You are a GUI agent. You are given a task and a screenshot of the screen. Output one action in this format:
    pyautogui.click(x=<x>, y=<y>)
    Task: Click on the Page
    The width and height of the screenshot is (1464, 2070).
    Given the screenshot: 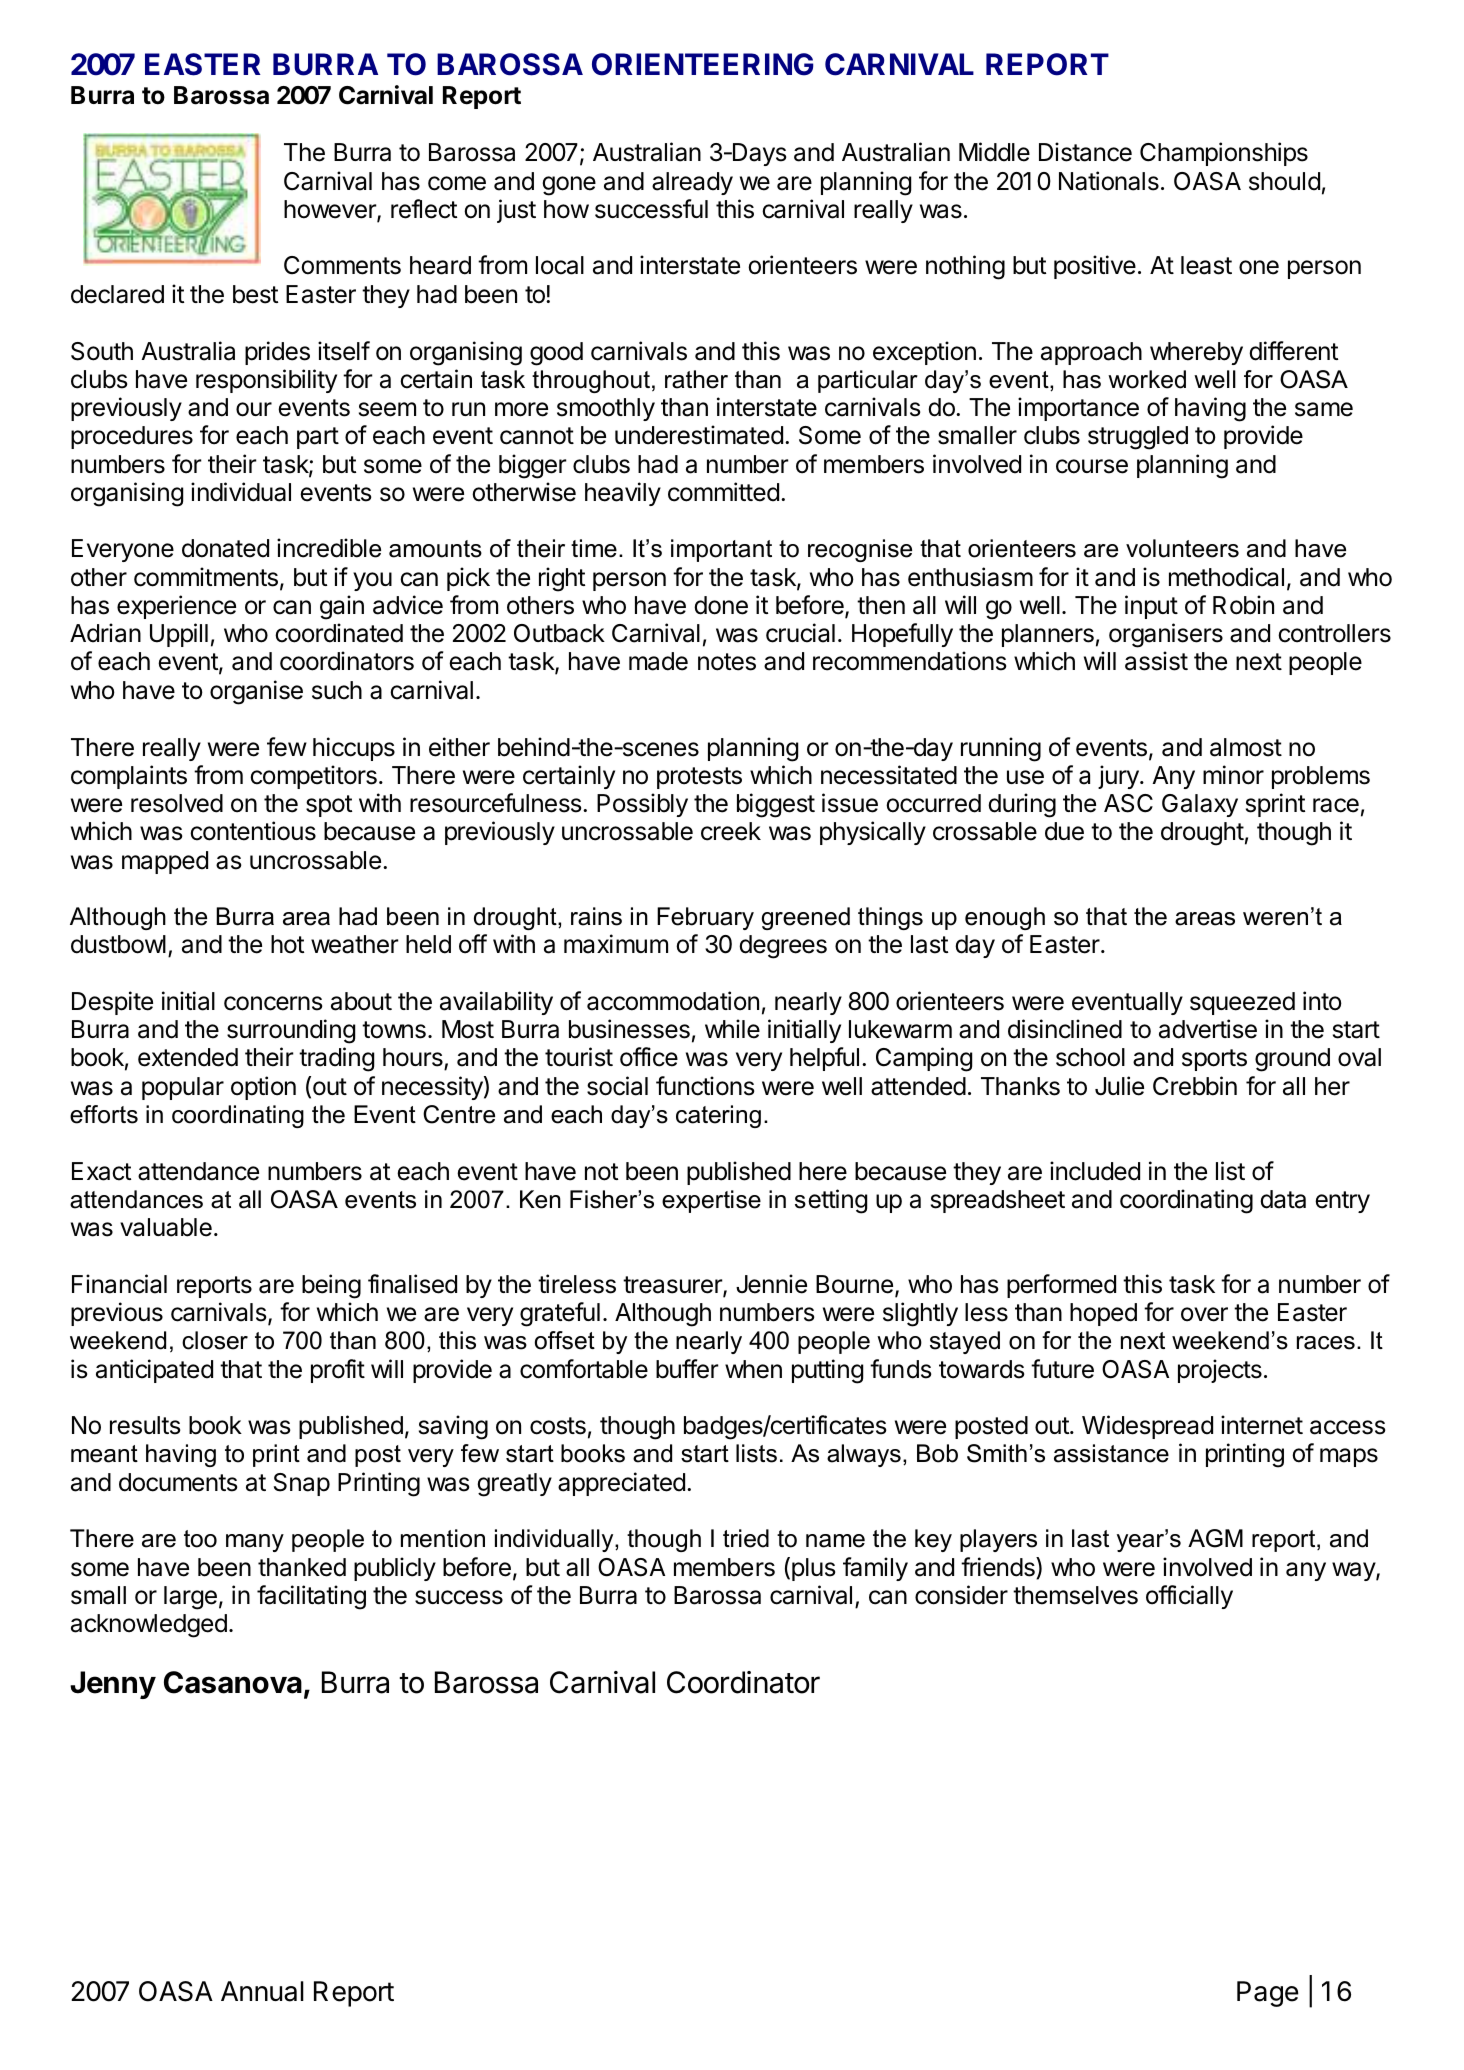 What is the action you would take?
    pyautogui.click(x=1268, y=1994)
